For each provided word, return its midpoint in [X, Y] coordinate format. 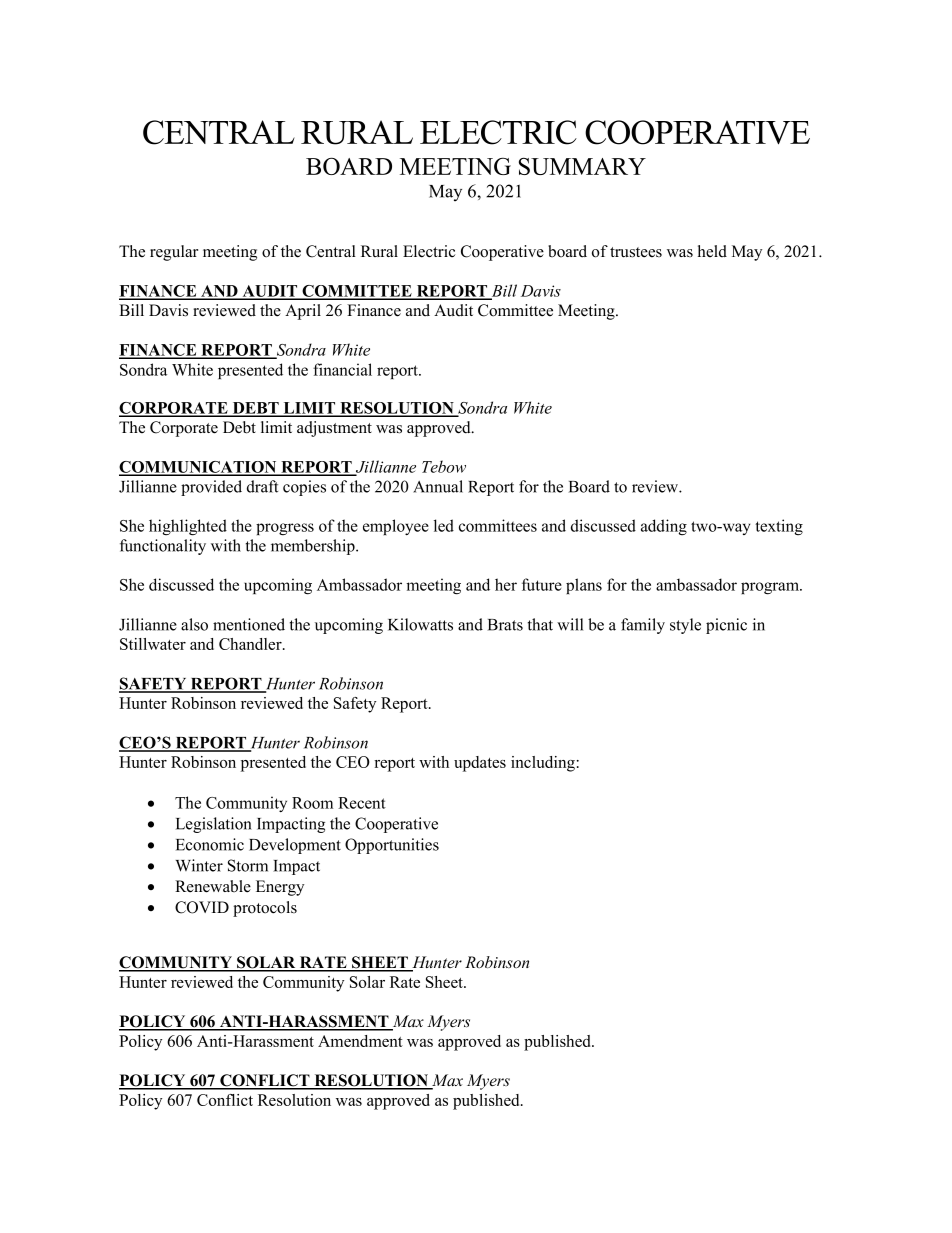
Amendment [360, 1041]
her [506, 584]
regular [174, 253]
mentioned [249, 624]
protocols [265, 909]
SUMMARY [582, 166]
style [685, 626]
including [543, 764]
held [712, 251]
